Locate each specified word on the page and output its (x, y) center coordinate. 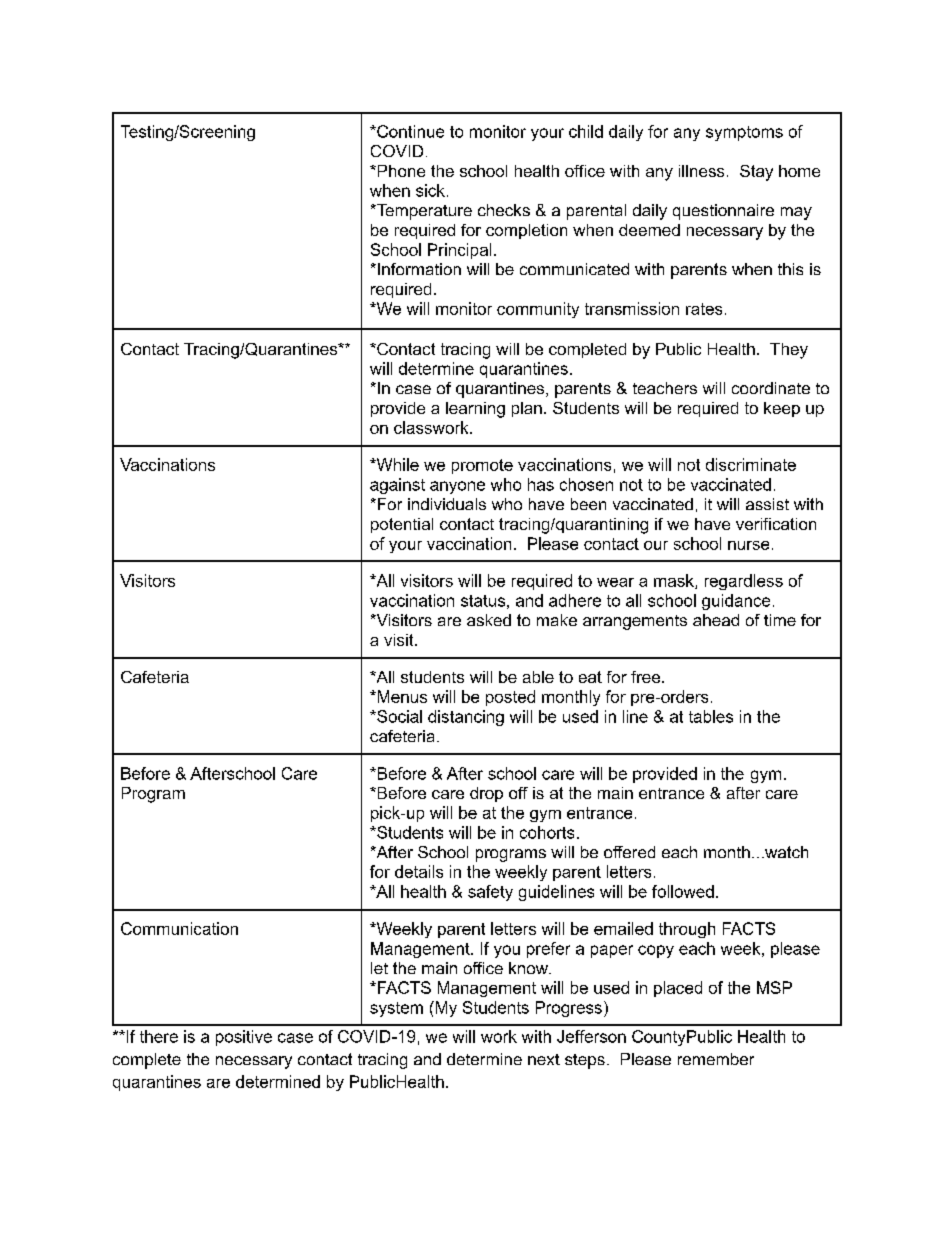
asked (489, 620)
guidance (736, 602)
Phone (400, 171)
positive (244, 1038)
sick (430, 190)
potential (402, 525)
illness (701, 171)
